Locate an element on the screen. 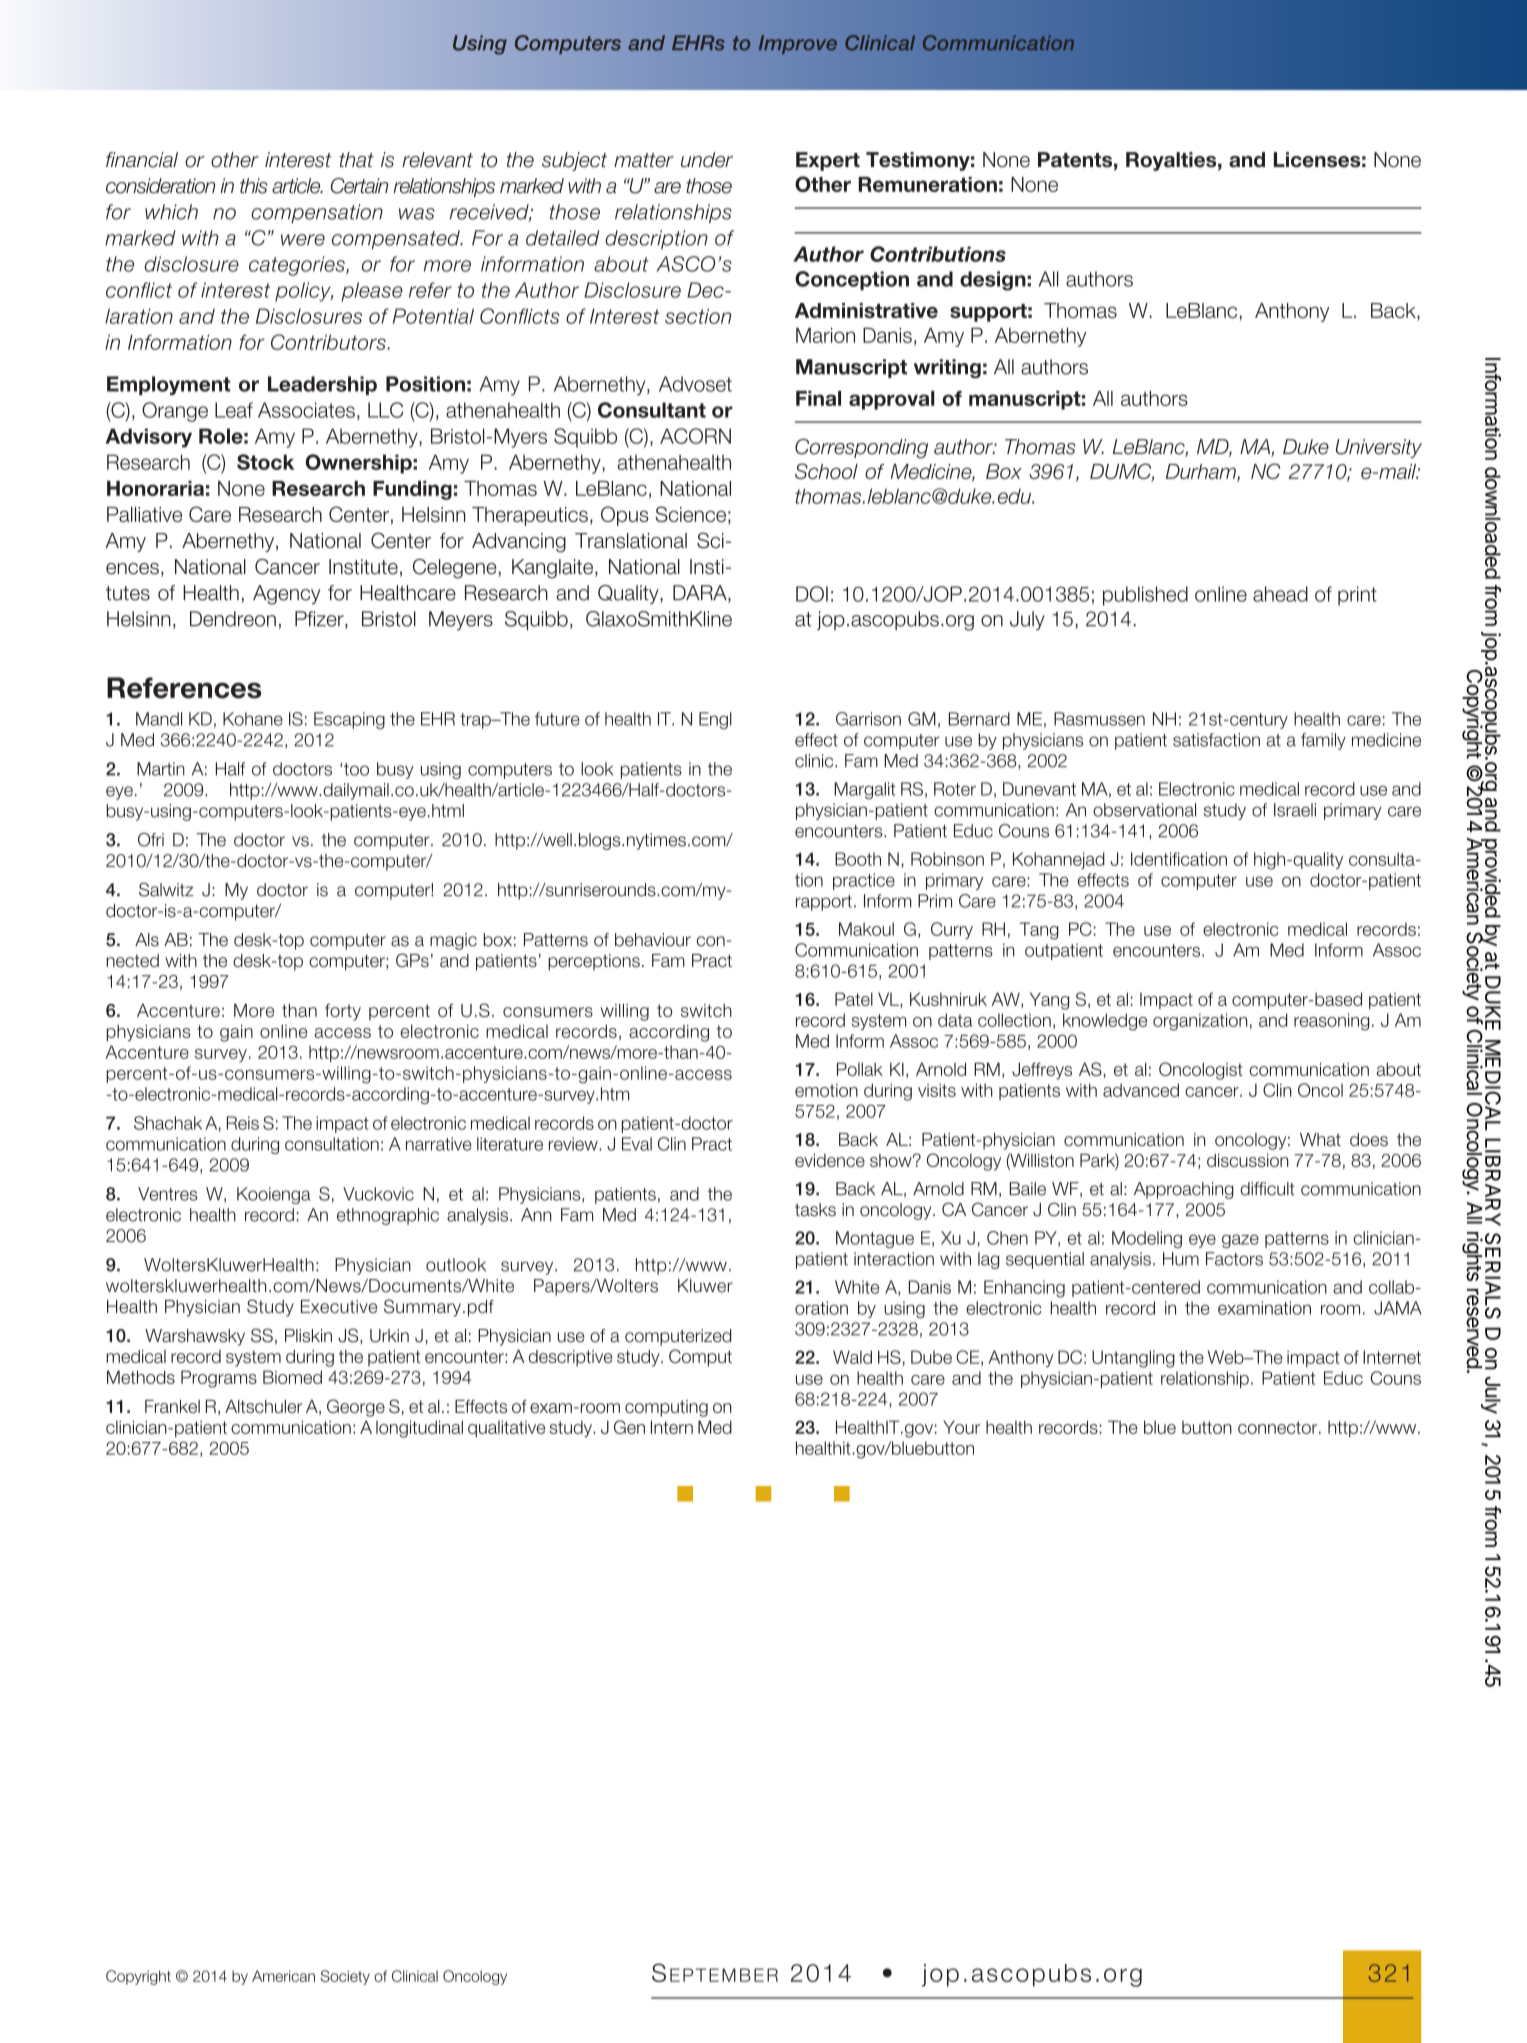 Image resolution: width=1527 pixels, height=2043 pixels. Engl is located at coordinates (715, 720).
